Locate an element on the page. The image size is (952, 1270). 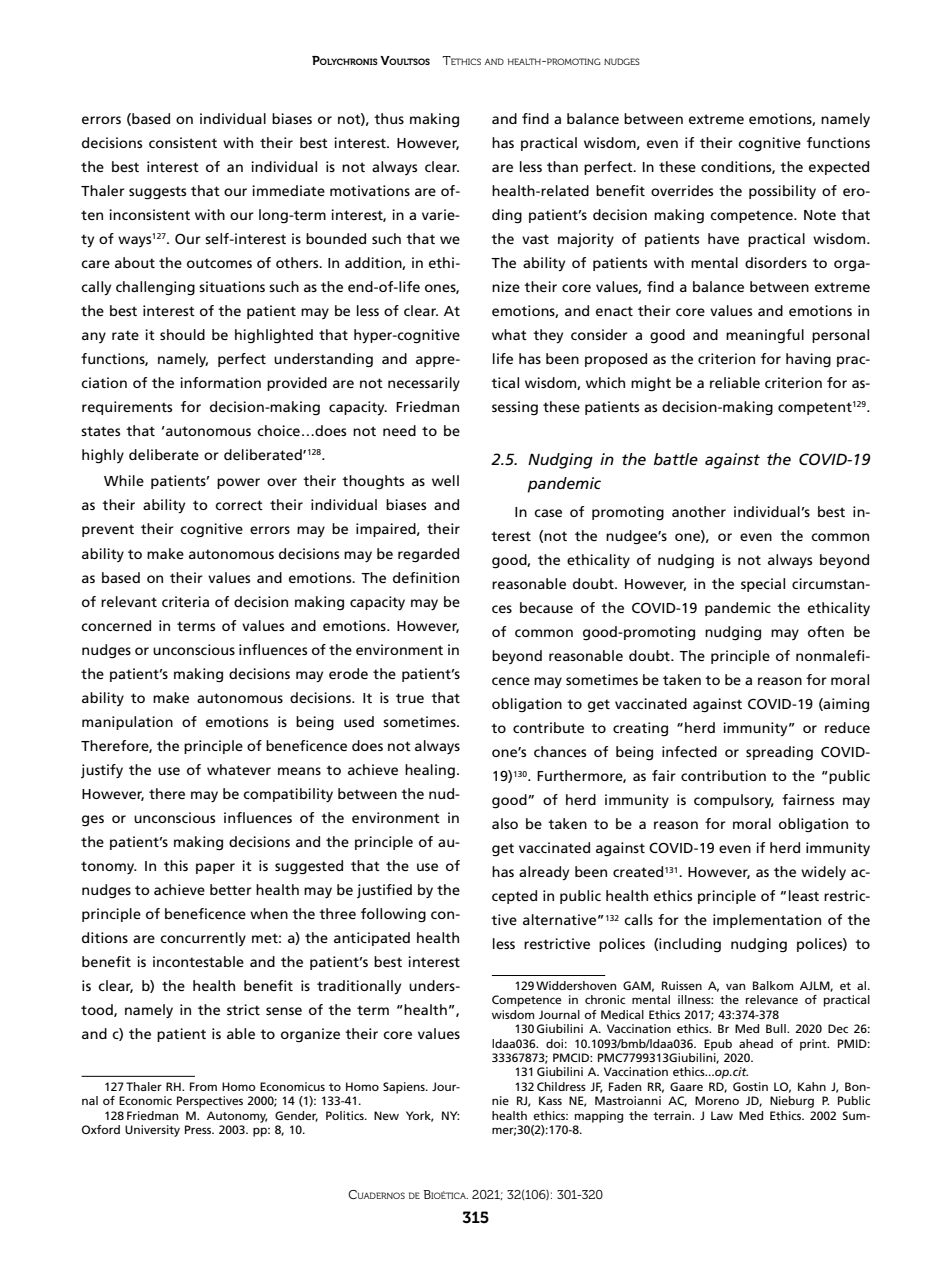
also is located at coordinates (505, 823).
